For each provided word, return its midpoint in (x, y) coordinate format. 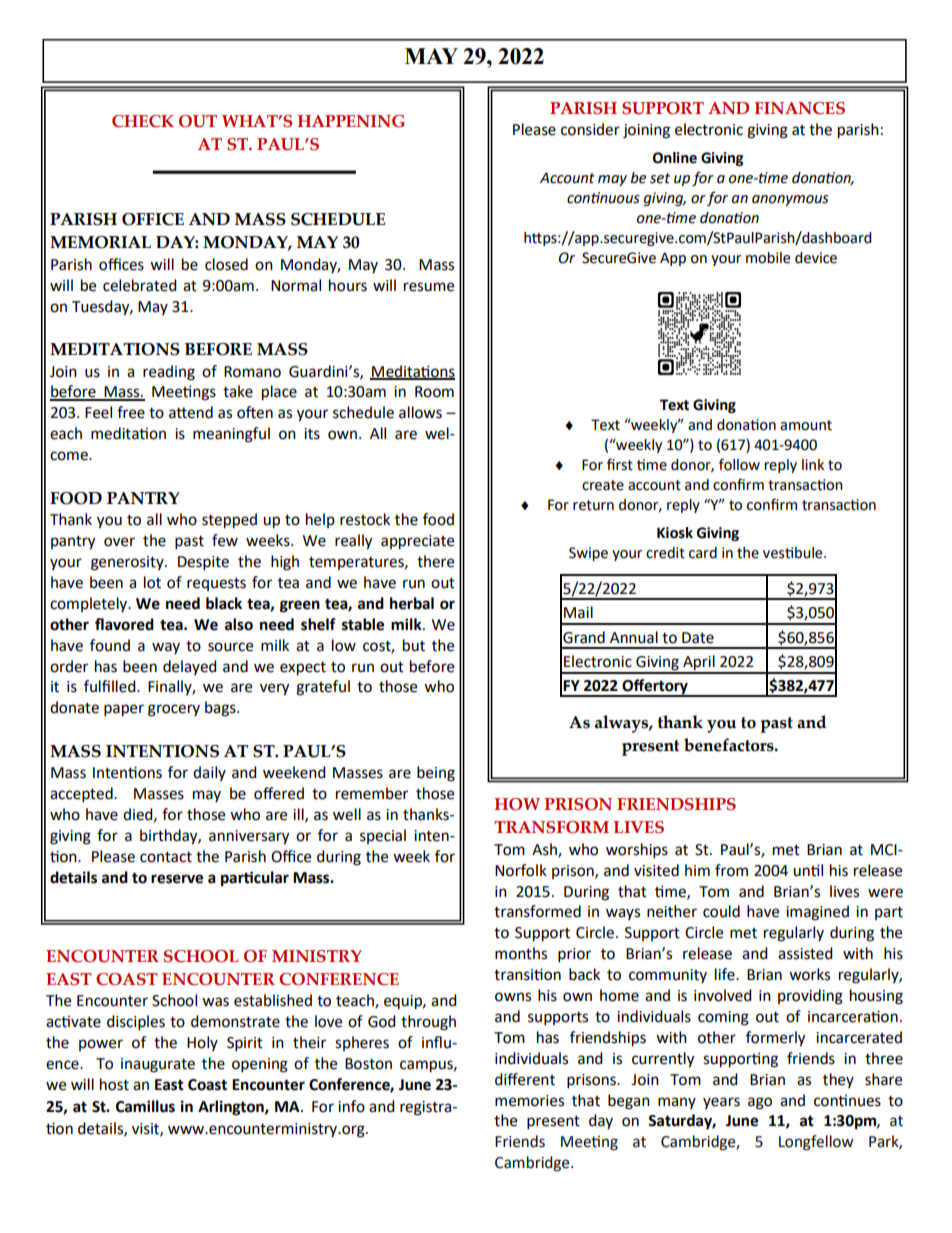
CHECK (143, 121)
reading (169, 373)
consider (590, 129)
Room (434, 392)
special (383, 836)
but (414, 645)
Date (698, 638)
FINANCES (800, 108)
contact (166, 857)
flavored (124, 624)
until (808, 870)
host (114, 1084)
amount (806, 425)
